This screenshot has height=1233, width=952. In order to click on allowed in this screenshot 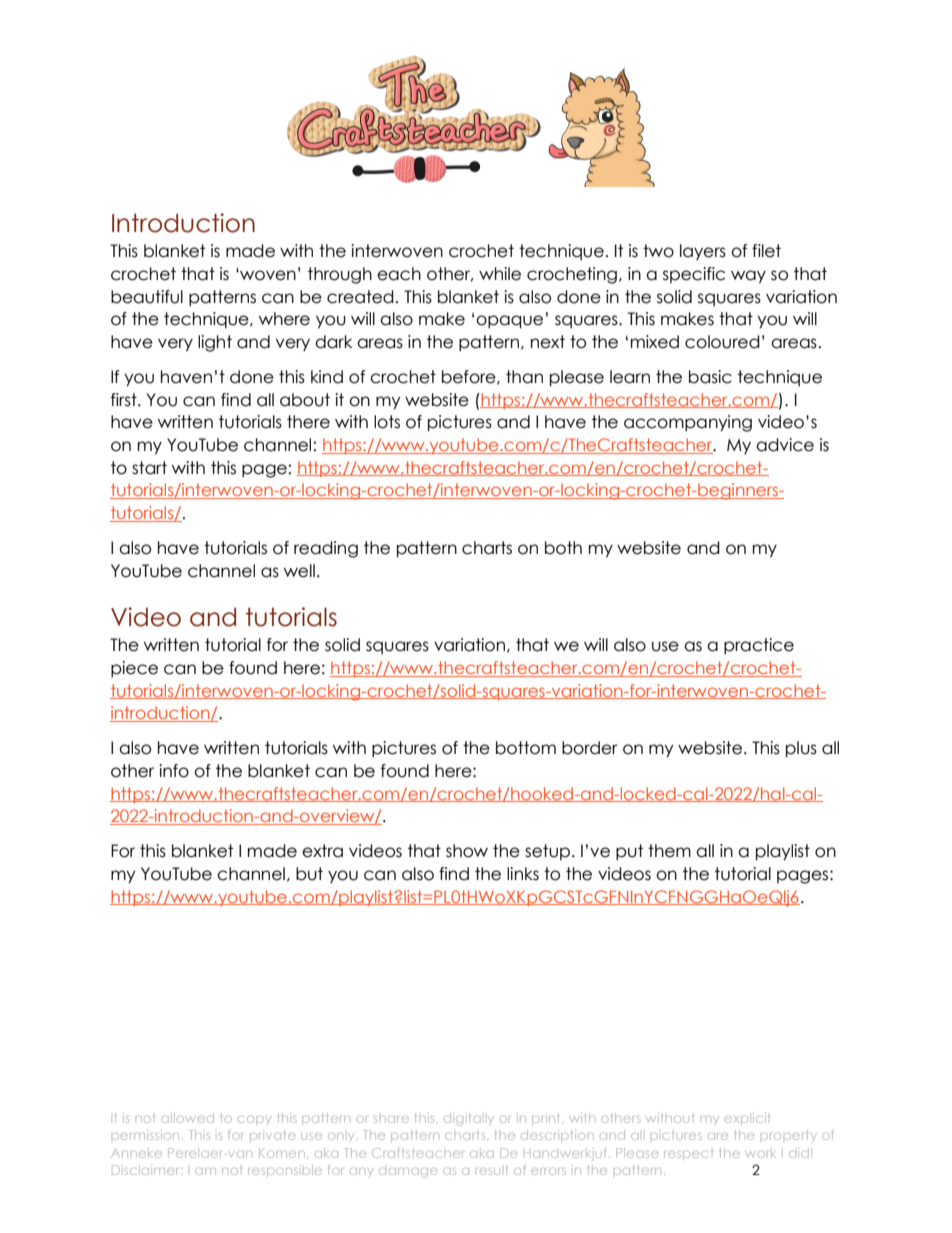, I will do `click(188, 1119)`.
